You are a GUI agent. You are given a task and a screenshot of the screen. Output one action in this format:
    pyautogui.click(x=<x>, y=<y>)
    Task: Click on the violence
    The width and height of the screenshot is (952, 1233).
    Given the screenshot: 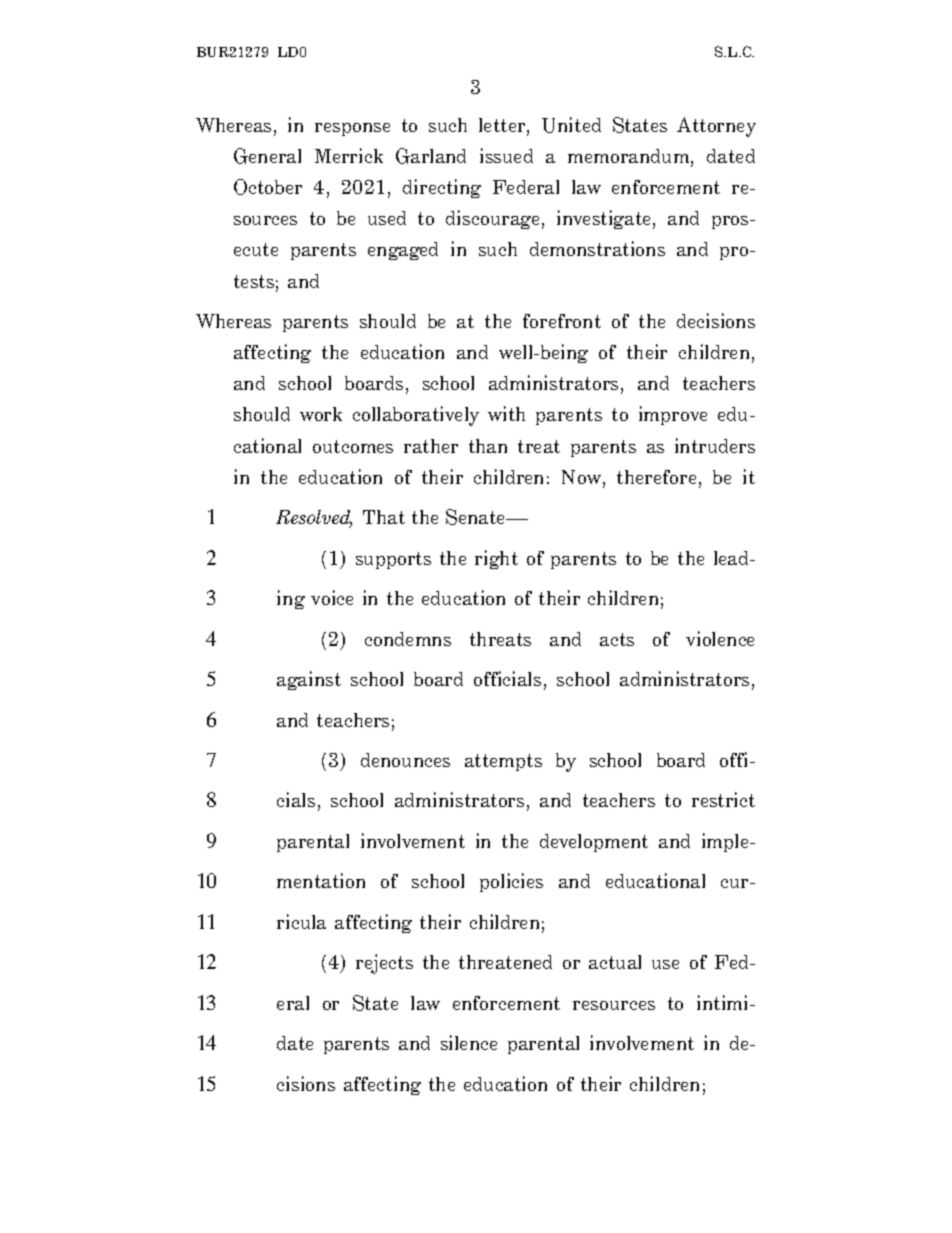 What is the action you would take?
    pyautogui.click(x=720, y=638)
